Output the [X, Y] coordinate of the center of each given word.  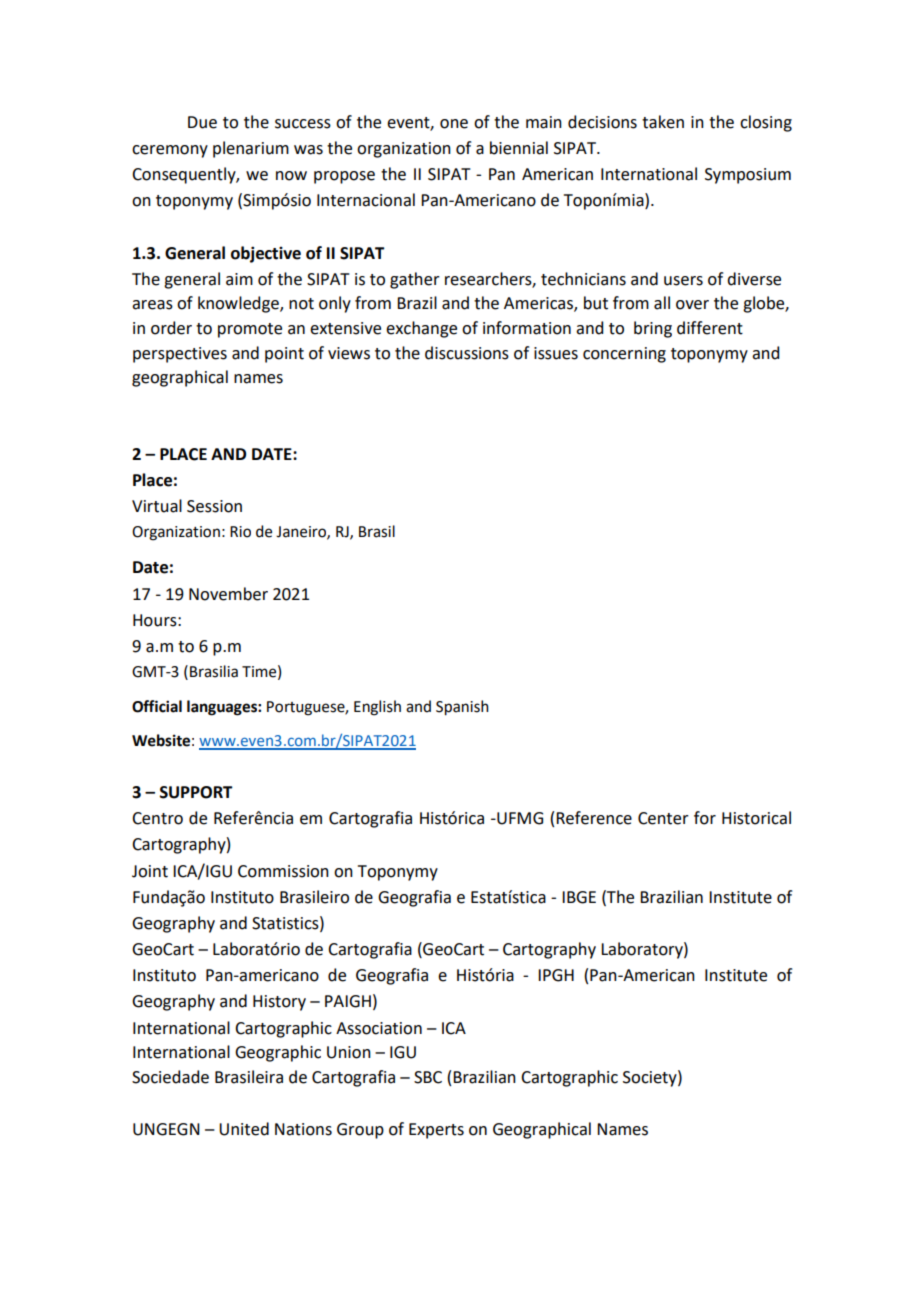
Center [663, 818]
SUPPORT [196, 792]
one [454, 124]
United [244, 1129]
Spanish [462, 708]
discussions [467, 353]
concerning [624, 355]
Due [202, 122]
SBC [428, 1077]
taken [663, 122]
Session [214, 506]
